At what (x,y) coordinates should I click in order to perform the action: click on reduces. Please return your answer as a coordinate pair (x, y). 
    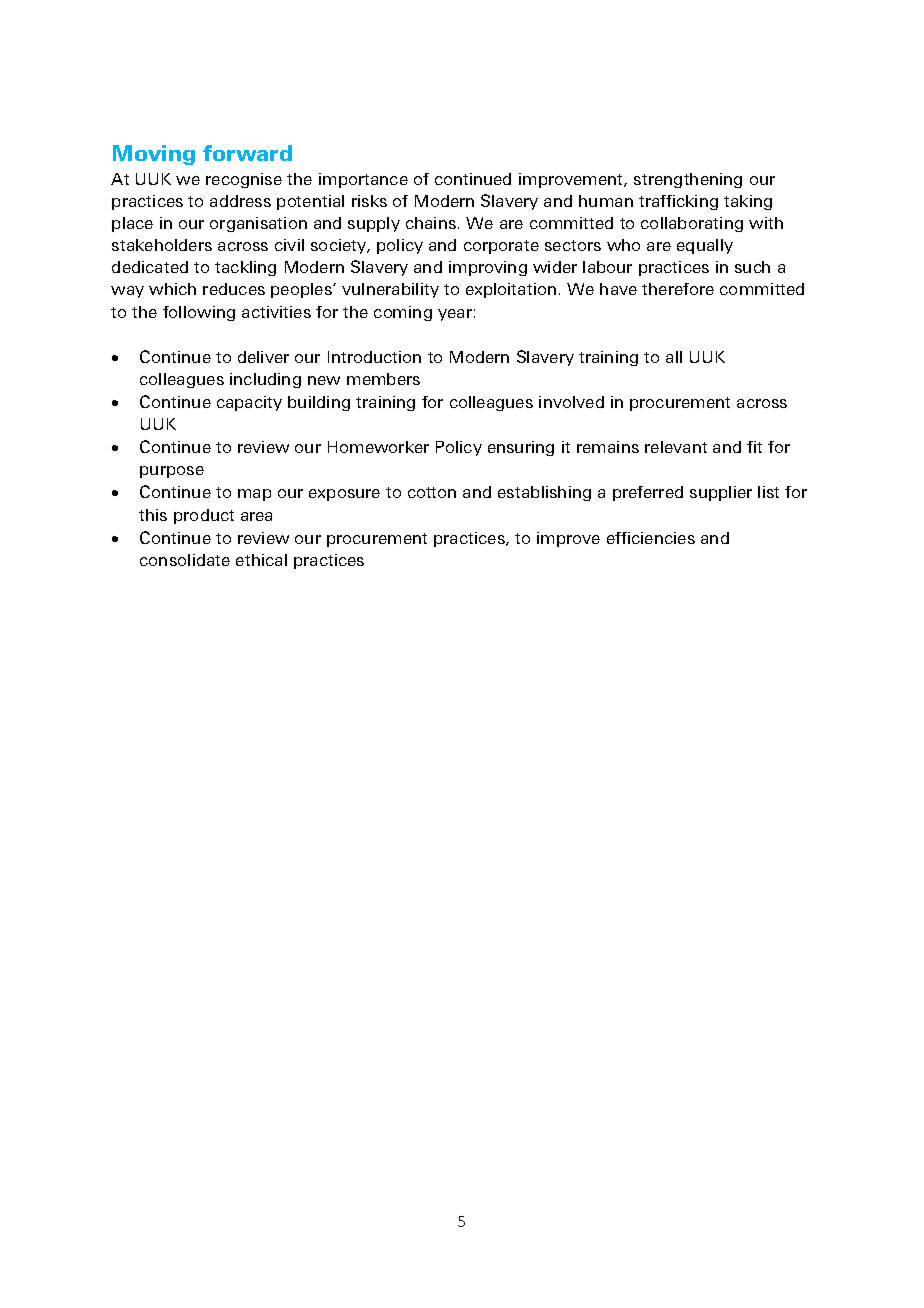
    Looking at the image, I should click on (234, 289).
